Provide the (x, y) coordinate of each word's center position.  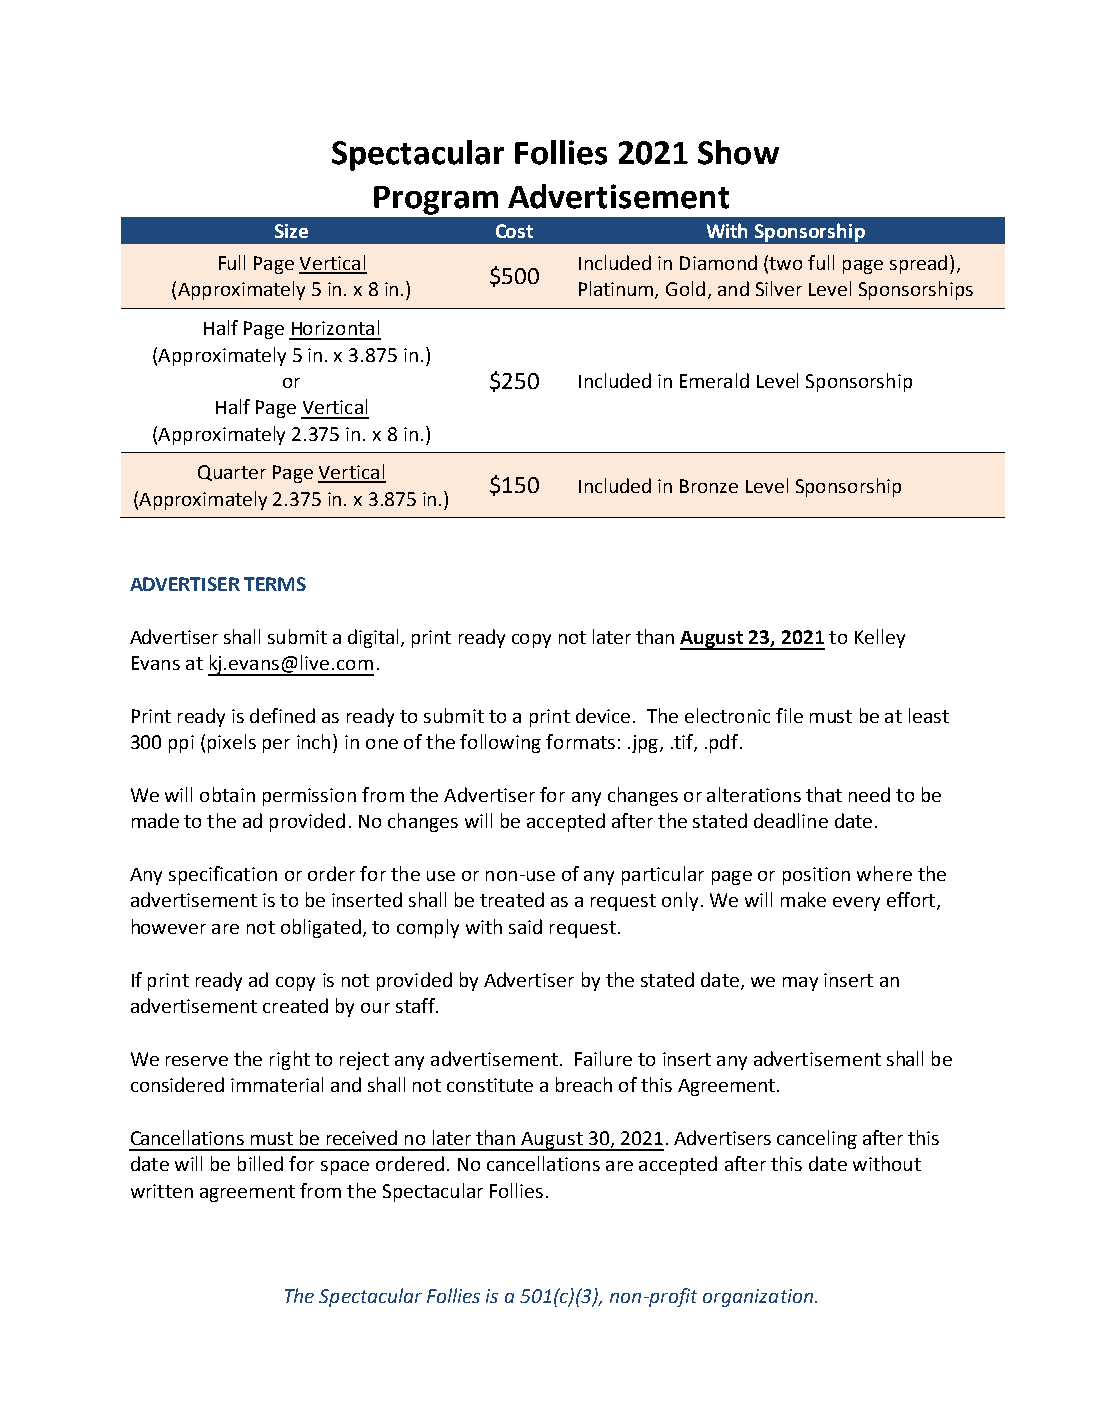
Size (291, 231)
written (162, 1191)
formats (580, 741)
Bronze (709, 486)
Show (738, 152)
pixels (232, 743)
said (525, 926)
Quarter (232, 473)
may (800, 984)
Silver (779, 288)
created (295, 1005)
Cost (514, 231)
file (789, 715)
